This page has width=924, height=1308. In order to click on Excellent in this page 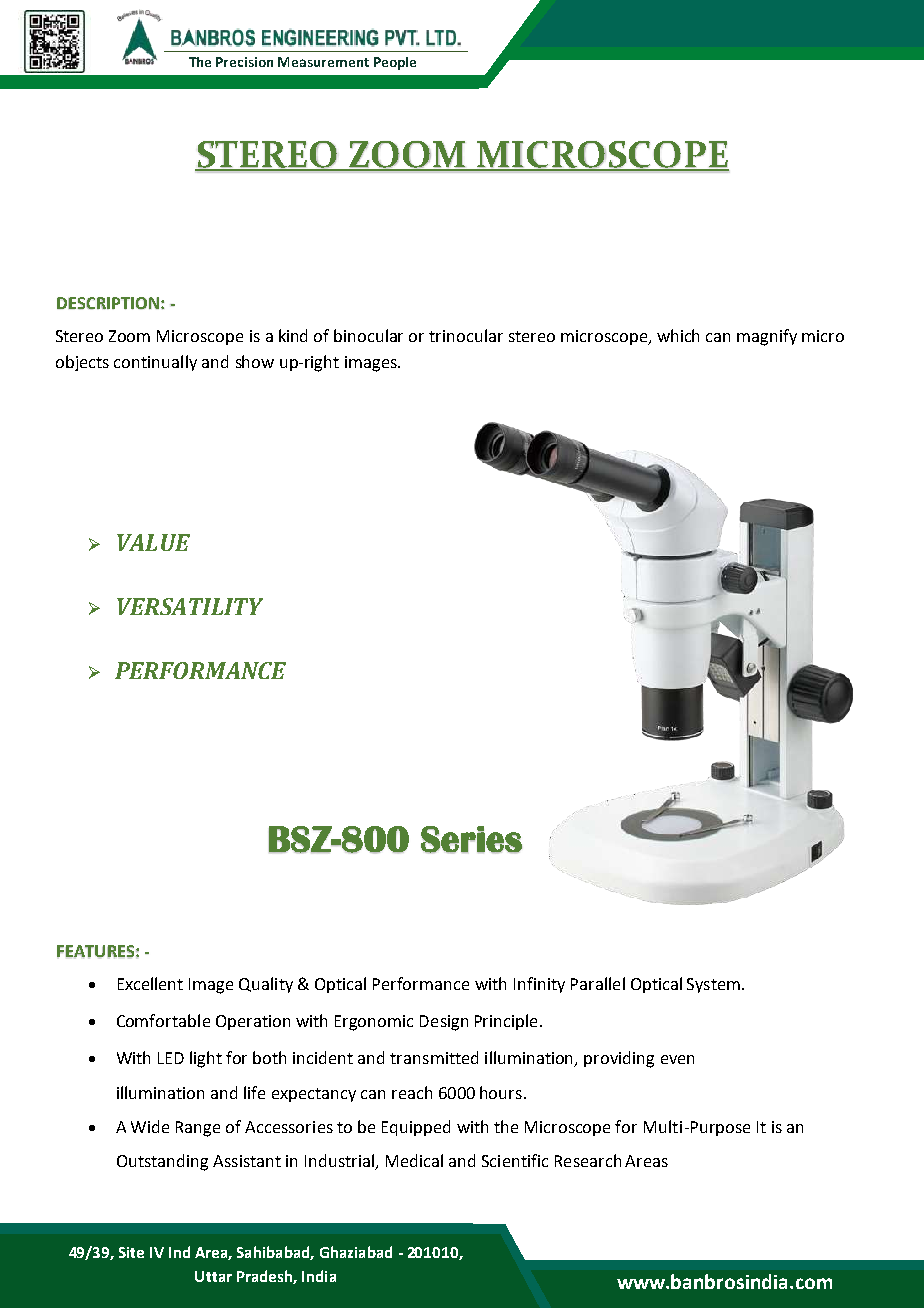, I will do `click(150, 983)`.
